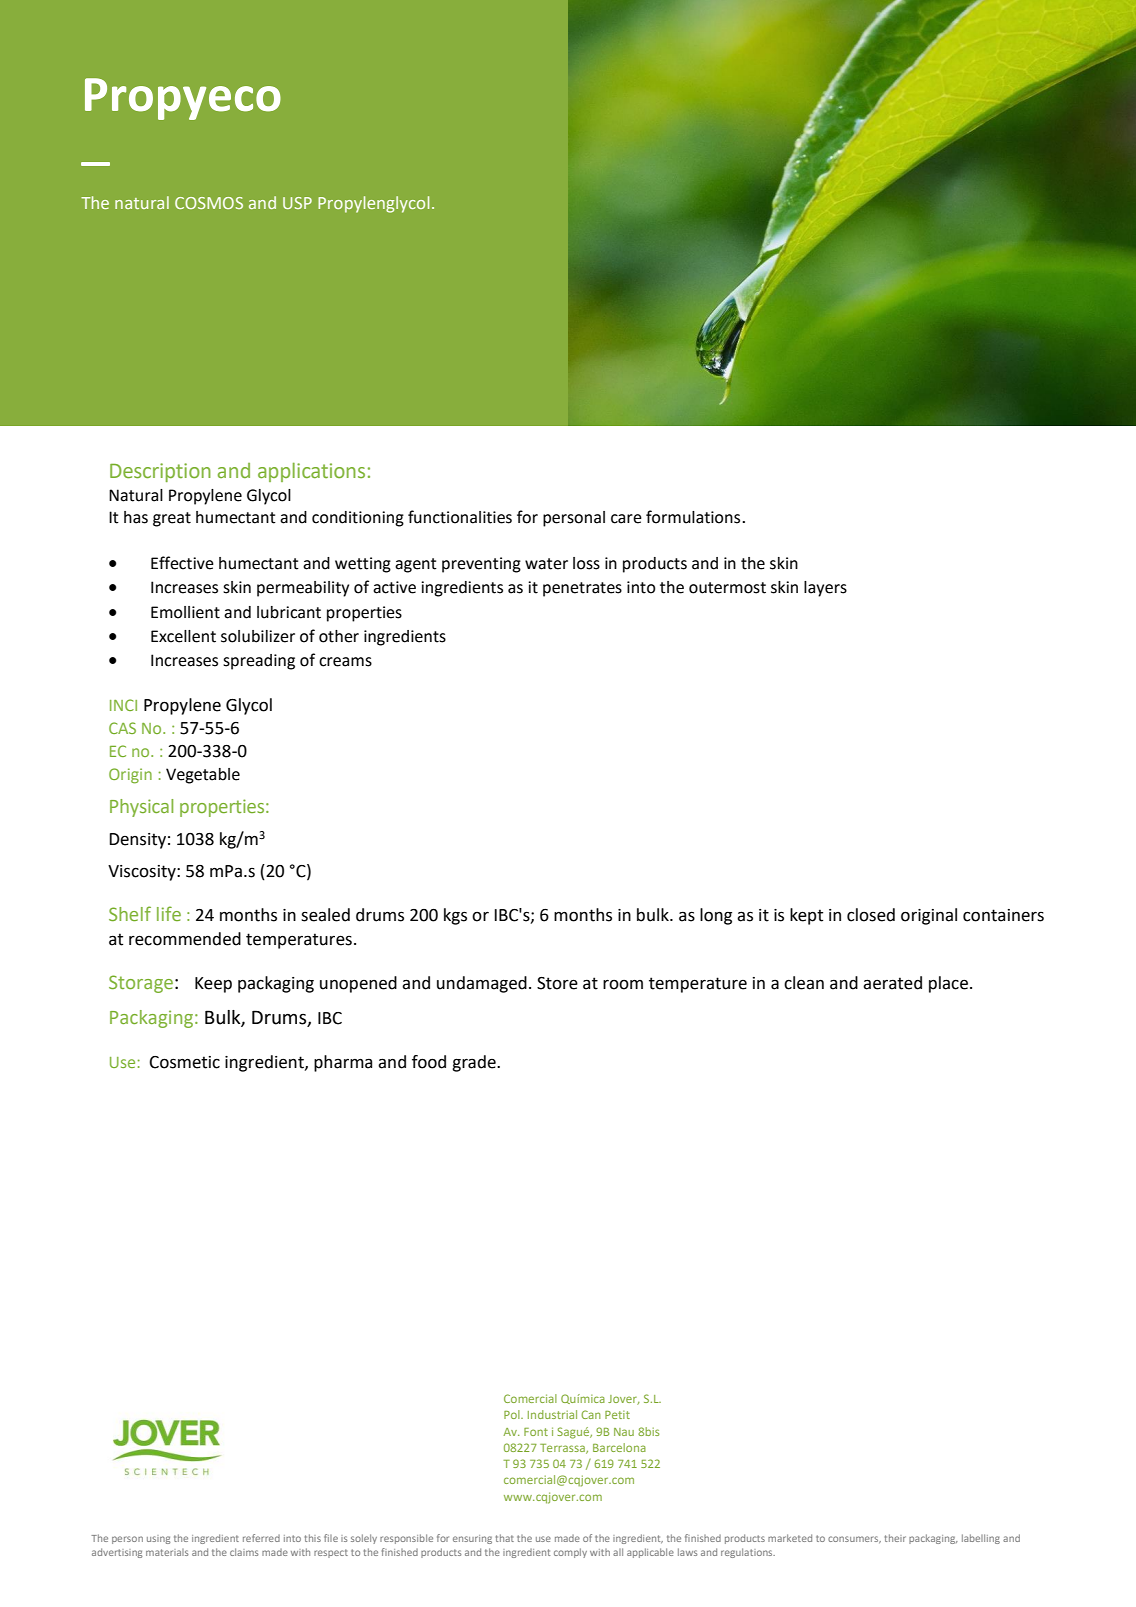  What do you see at coordinates (261, 1538) in the page?
I see `referred` at bounding box center [261, 1538].
